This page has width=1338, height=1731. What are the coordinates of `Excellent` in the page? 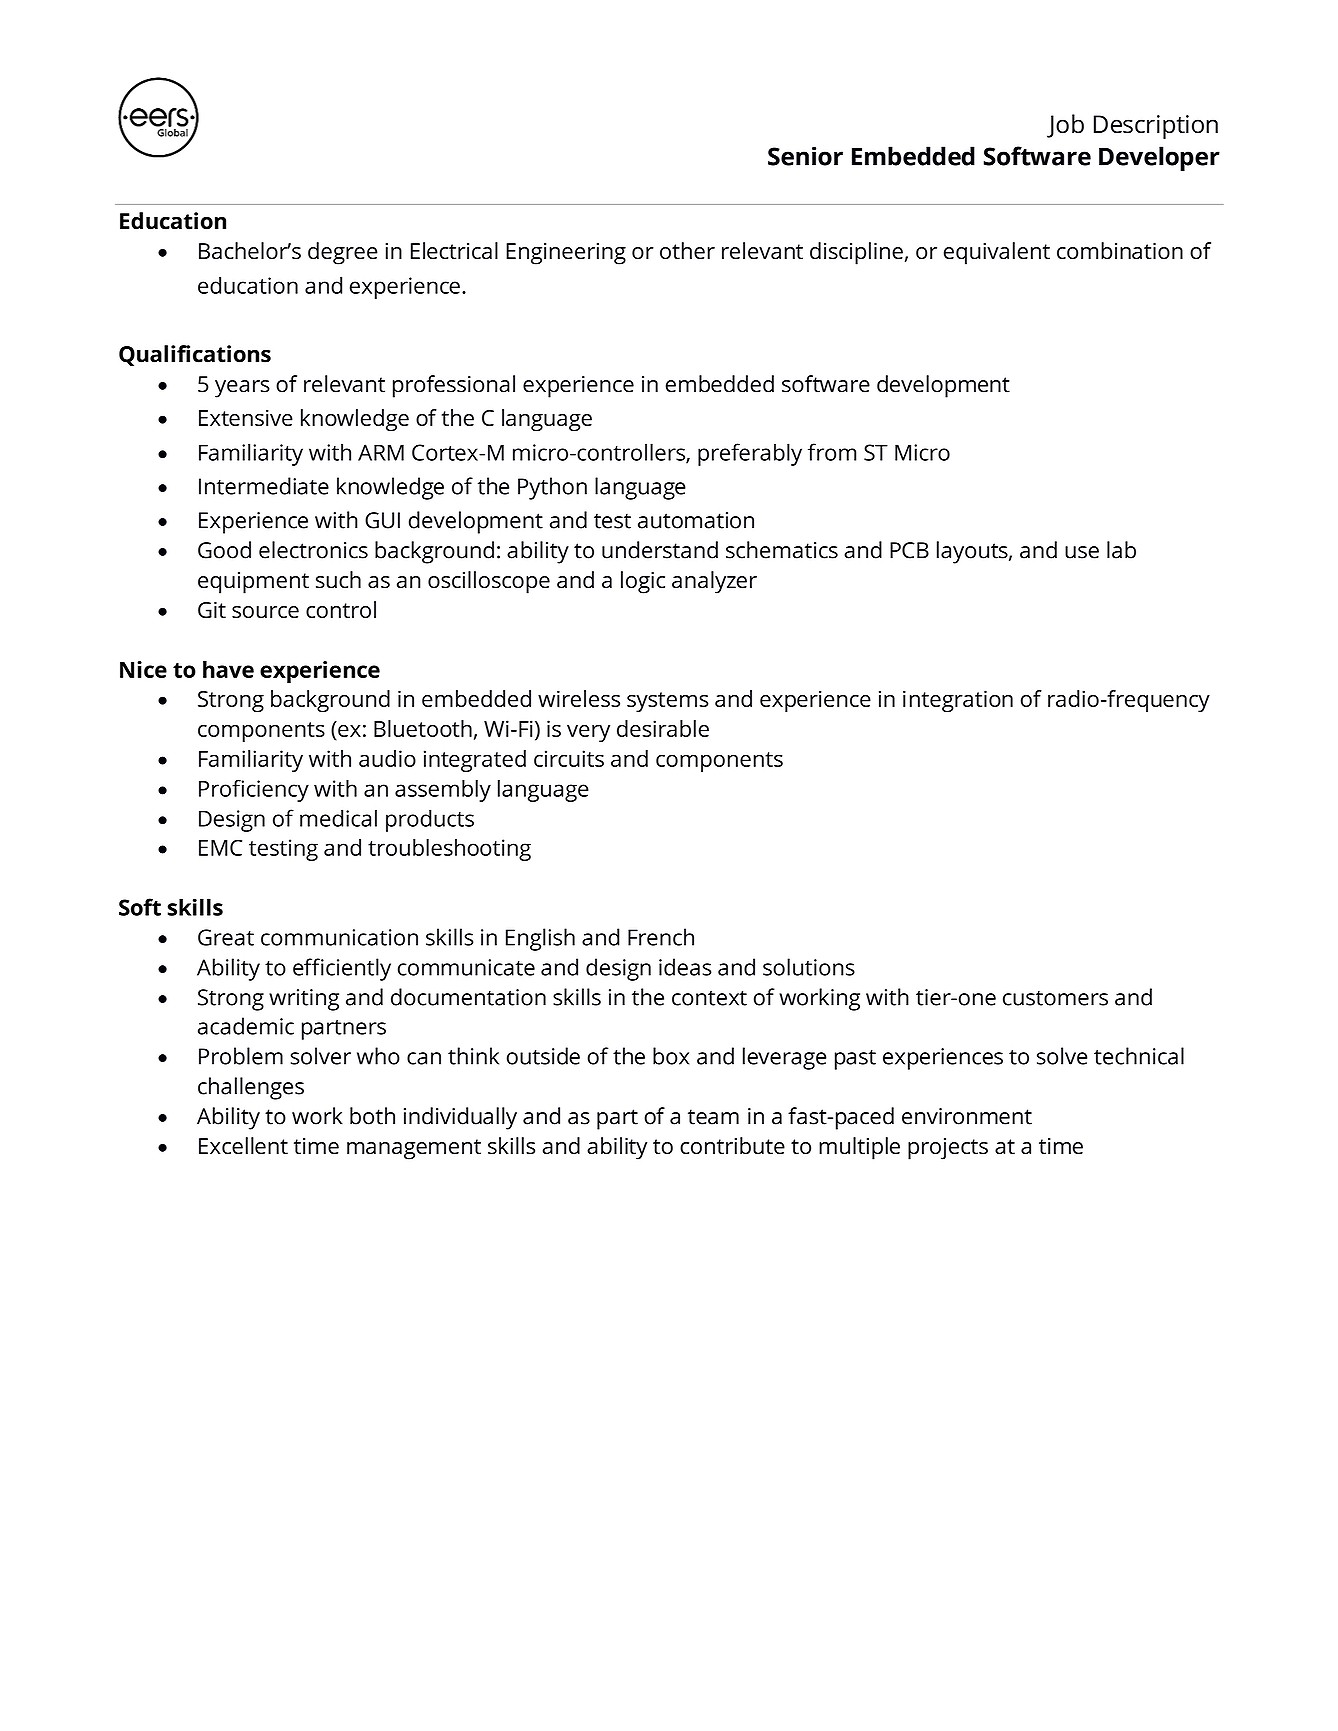 It's located at (243, 1146).
